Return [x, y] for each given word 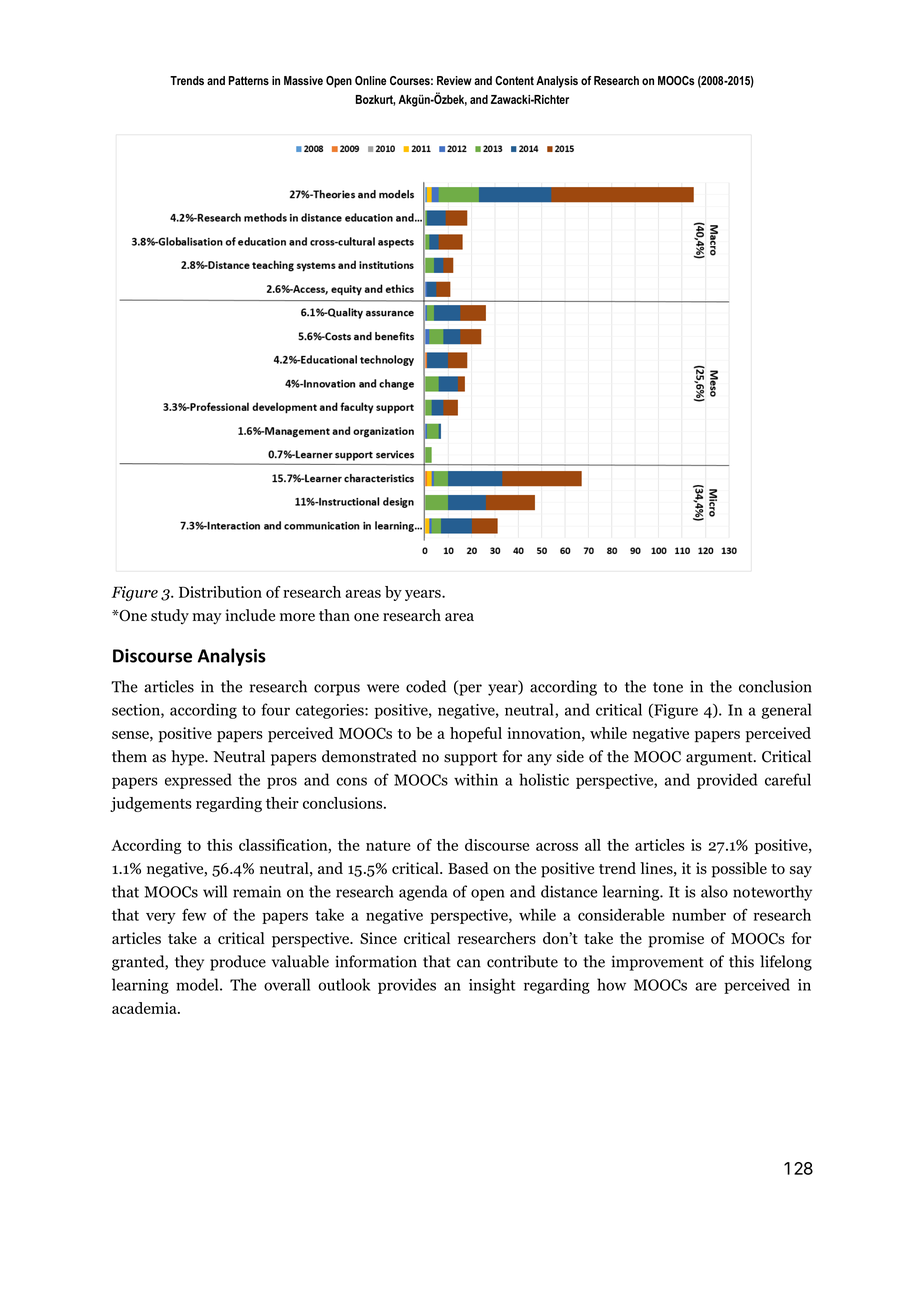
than [334, 615]
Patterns [249, 80]
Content [514, 80]
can [469, 963]
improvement [658, 963]
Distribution [220, 592]
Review [454, 80]
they [189, 963]
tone [668, 687]
